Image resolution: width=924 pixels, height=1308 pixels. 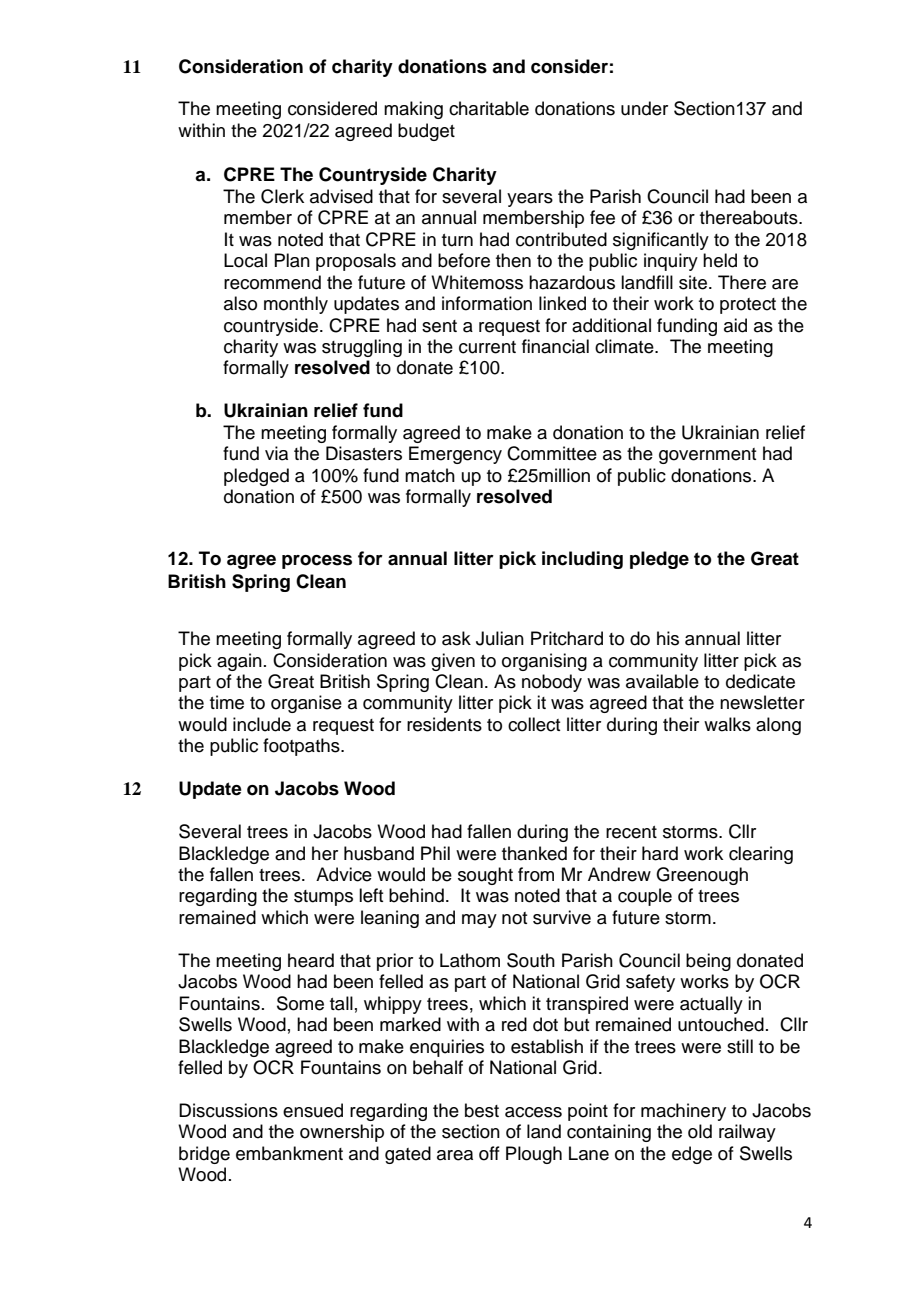 What do you see at coordinates (700, 1131) in the page?
I see `old` at bounding box center [700, 1131].
